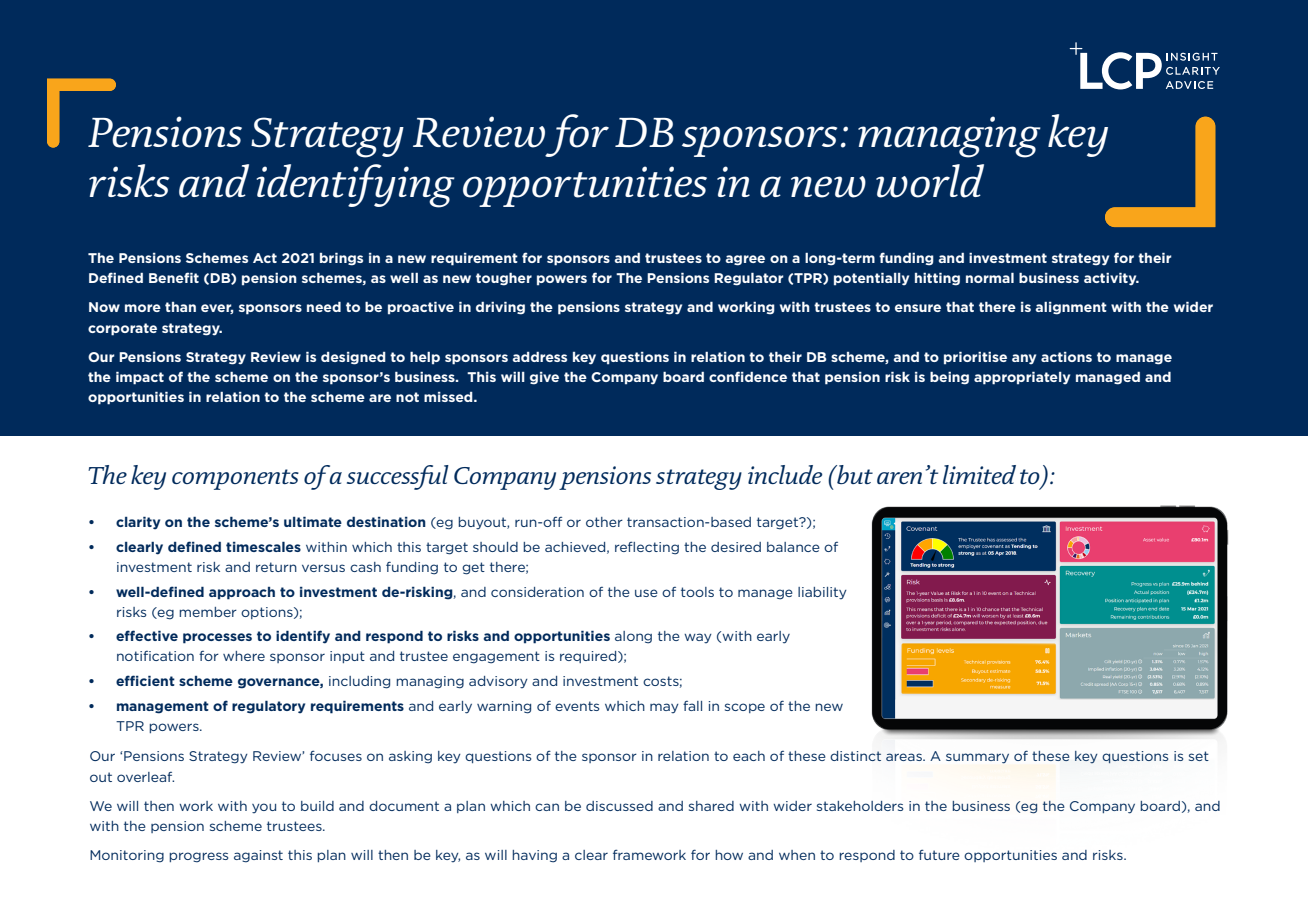  What do you see at coordinates (939, 854) in the page?
I see `future` at bounding box center [939, 854].
